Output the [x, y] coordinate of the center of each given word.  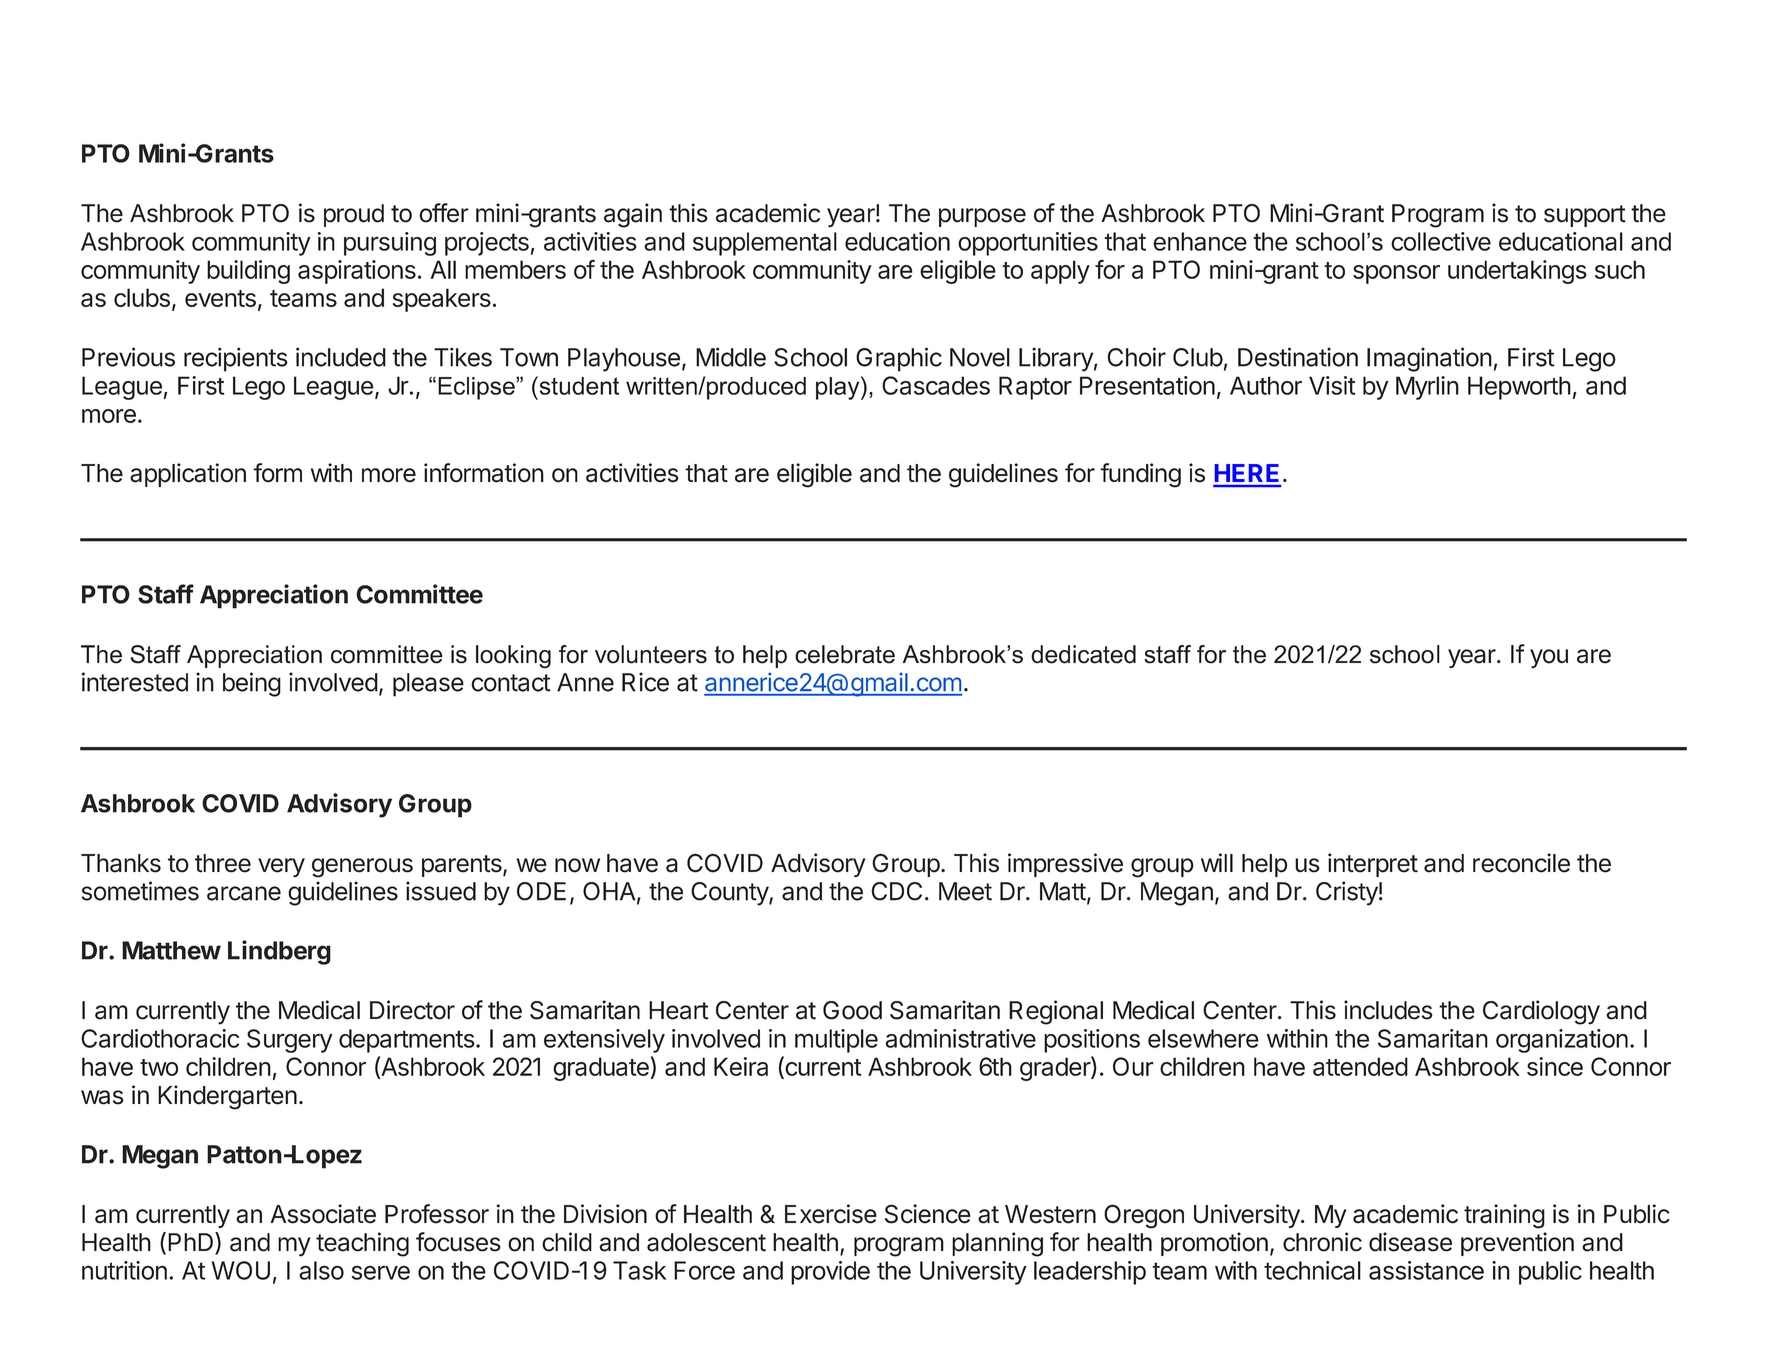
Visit [1332, 385]
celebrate [845, 654]
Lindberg [279, 952]
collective [1441, 241]
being [252, 684]
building [248, 272]
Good [852, 1010]
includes [1388, 1010]
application [188, 475]
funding [1140, 475]
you [1549, 658]
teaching [362, 1244]
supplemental [765, 244]
